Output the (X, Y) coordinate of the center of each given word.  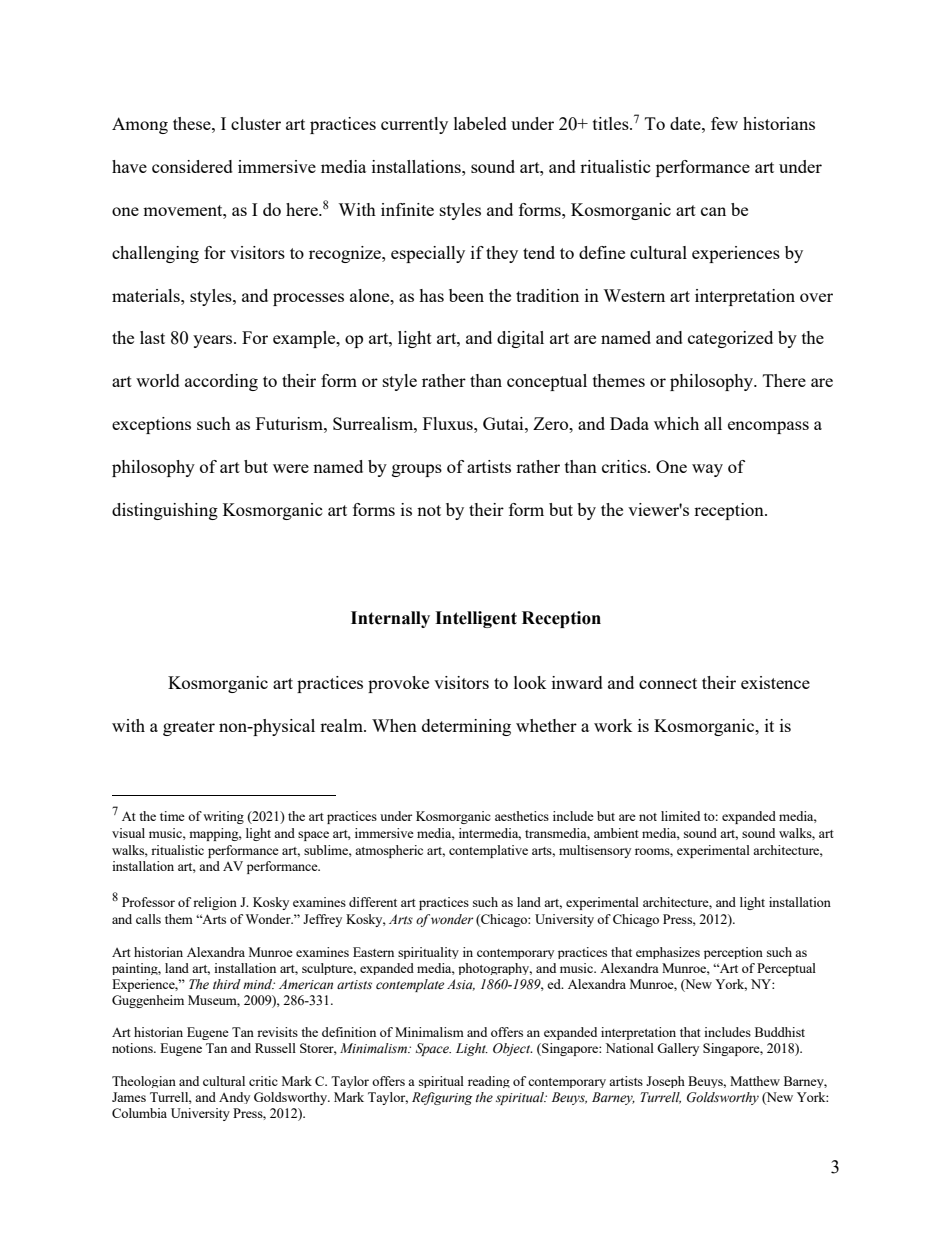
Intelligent (476, 619)
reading (489, 1082)
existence (775, 682)
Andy (234, 1098)
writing (223, 817)
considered (192, 166)
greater (189, 728)
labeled (480, 123)
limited (680, 816)
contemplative (488, 851)
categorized (730, 339)
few (724, 123)
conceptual (547, 382)
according (221, 382)
